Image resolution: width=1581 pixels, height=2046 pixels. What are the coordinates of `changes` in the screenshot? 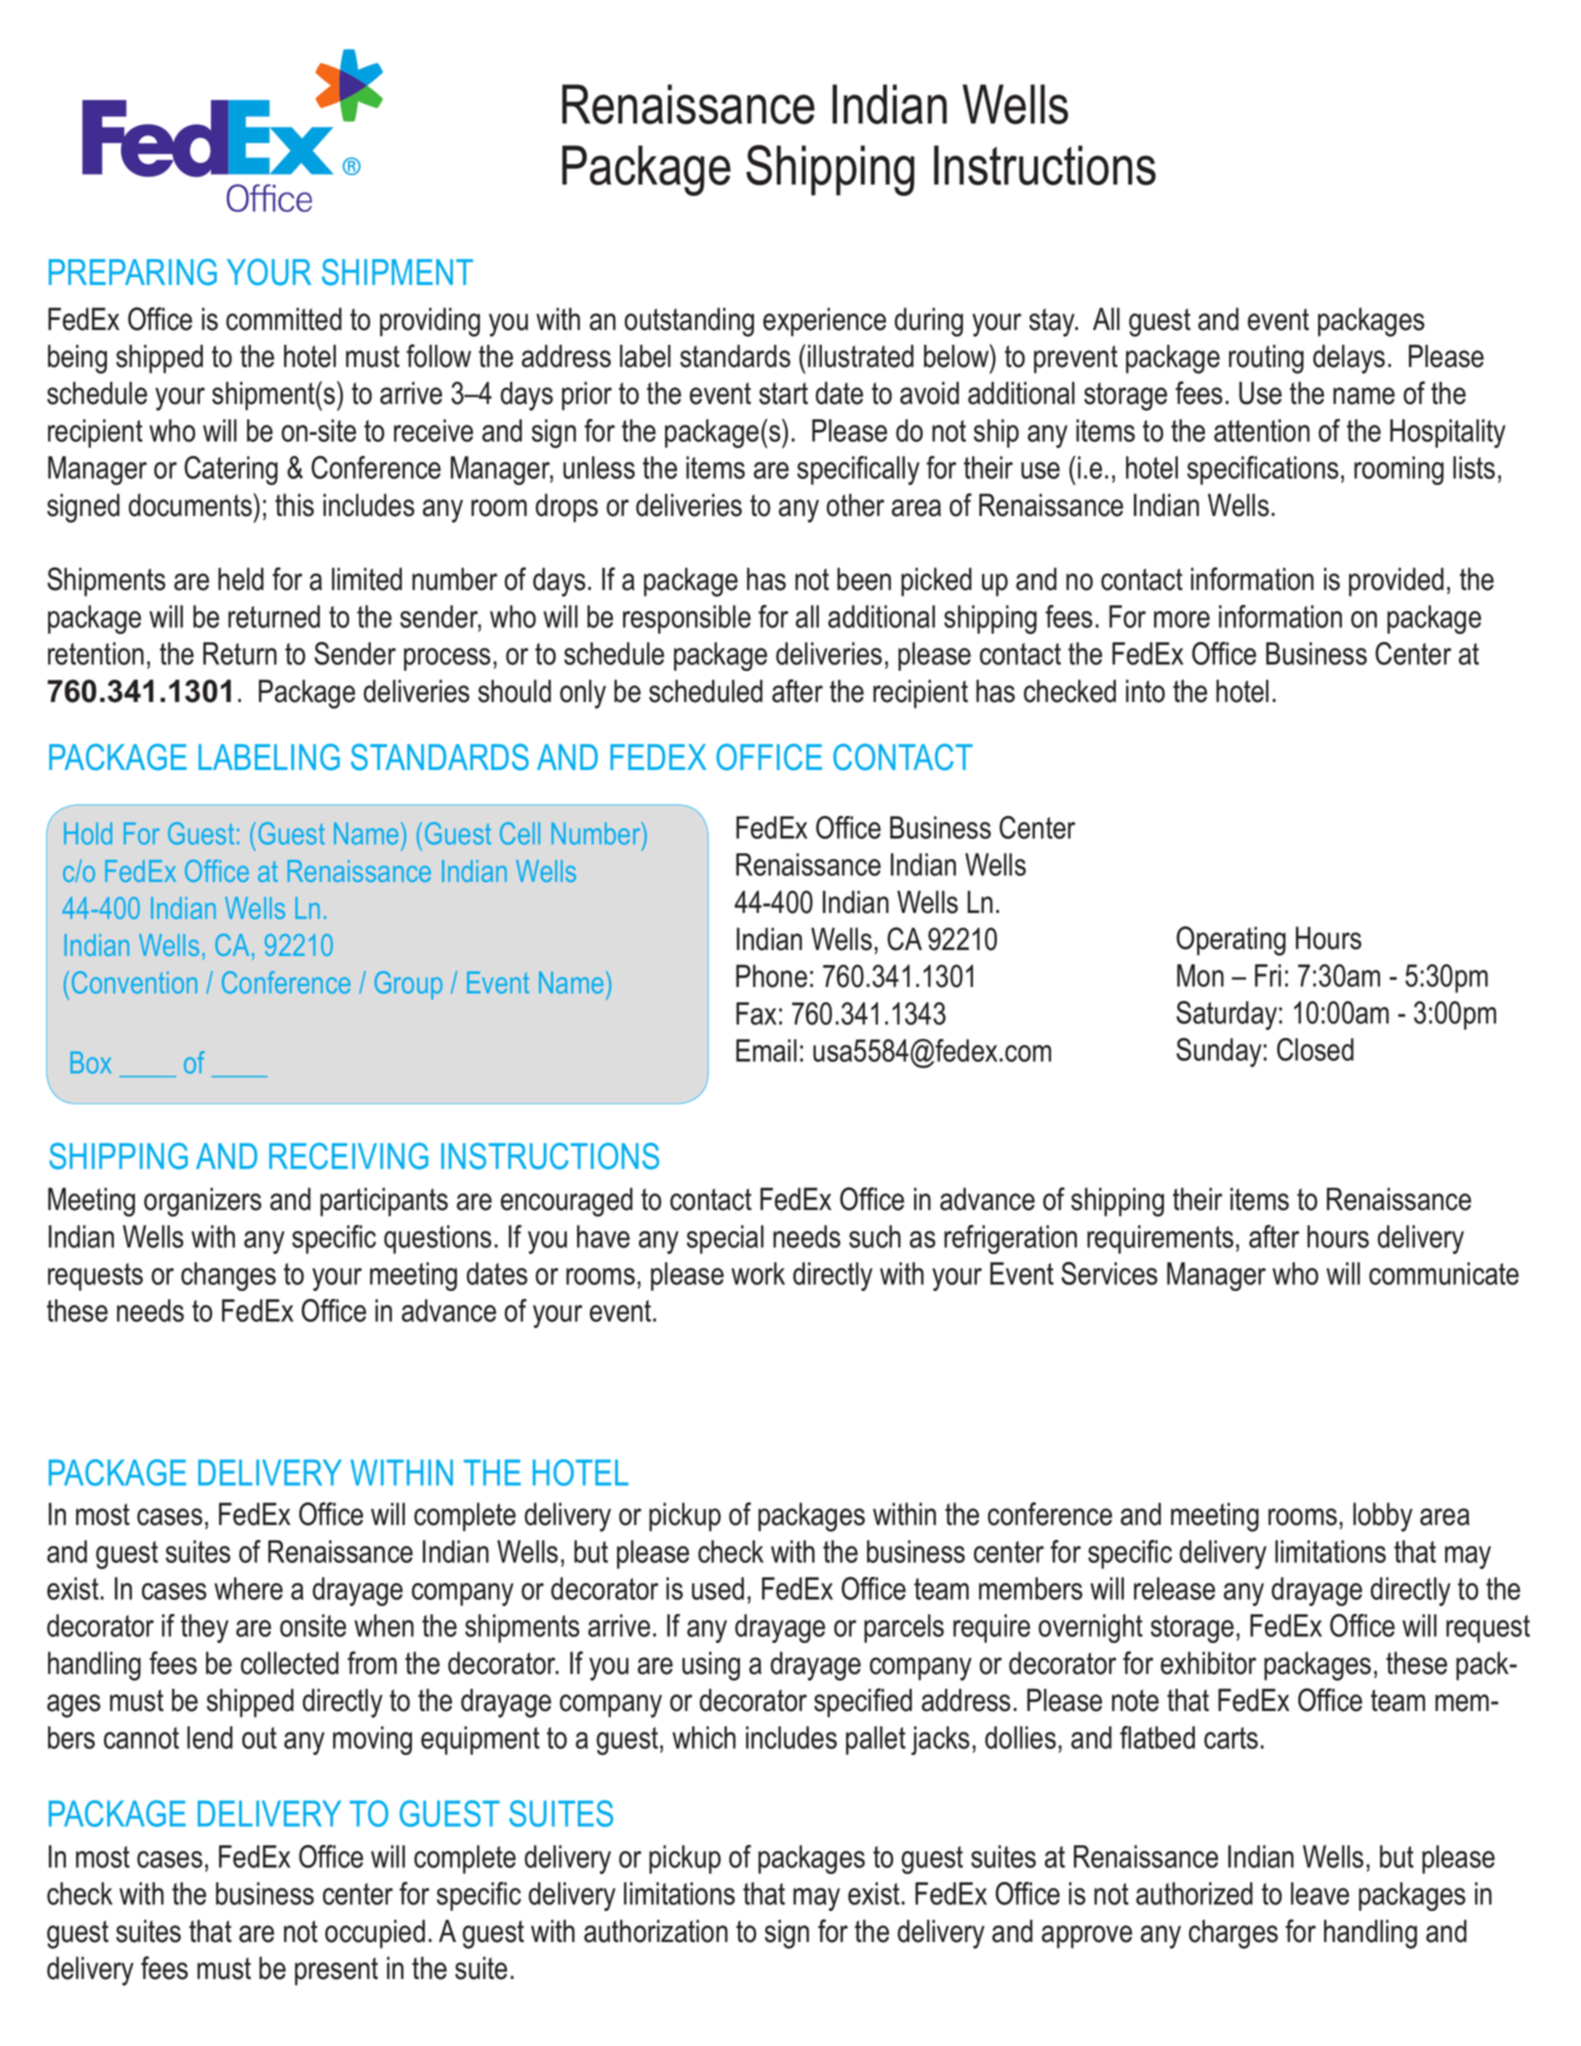 It's located at (228, 1276).
